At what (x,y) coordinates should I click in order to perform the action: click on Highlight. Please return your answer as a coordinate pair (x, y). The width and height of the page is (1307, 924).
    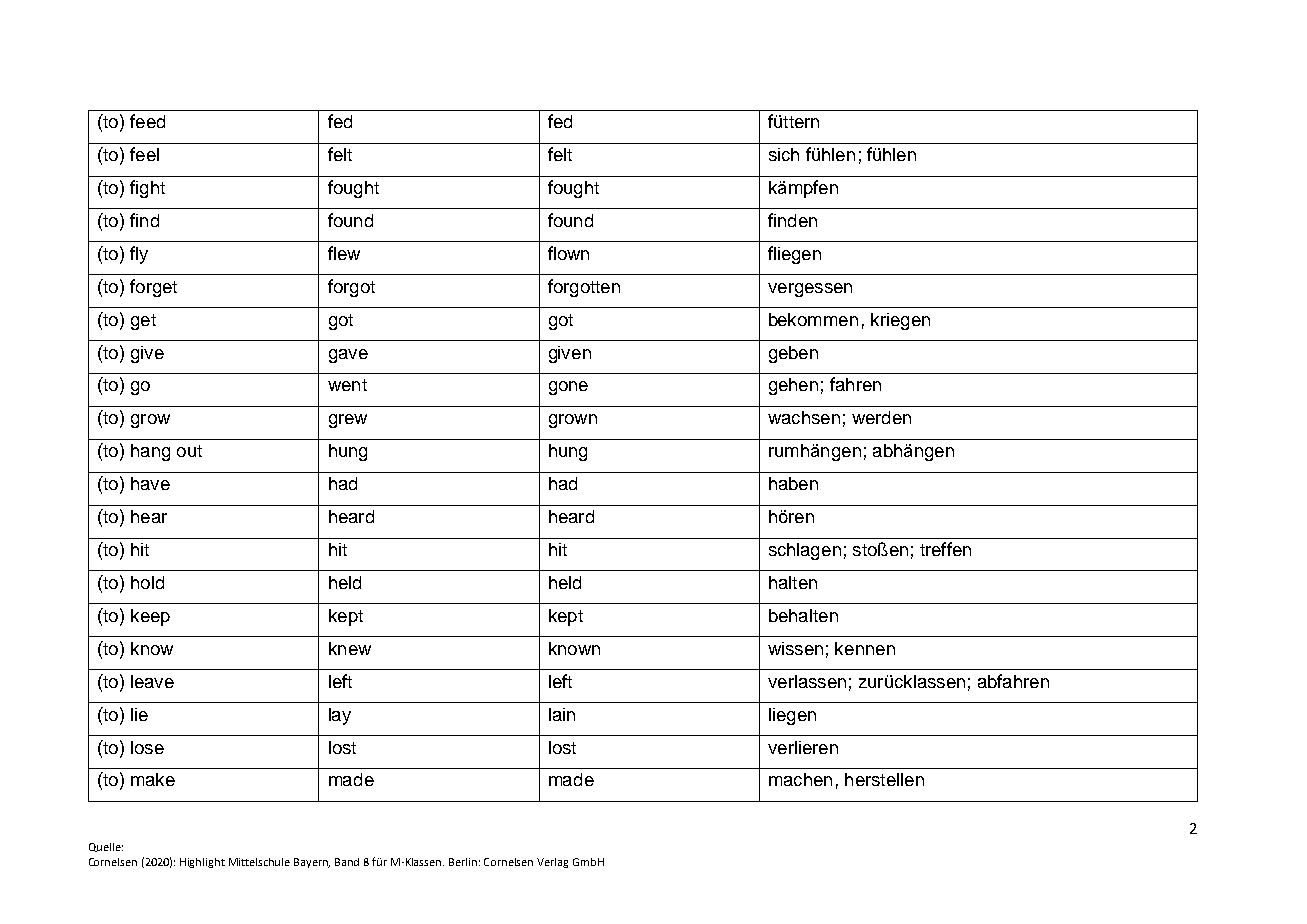
    Looking at the image, I should click on (202, 863).
